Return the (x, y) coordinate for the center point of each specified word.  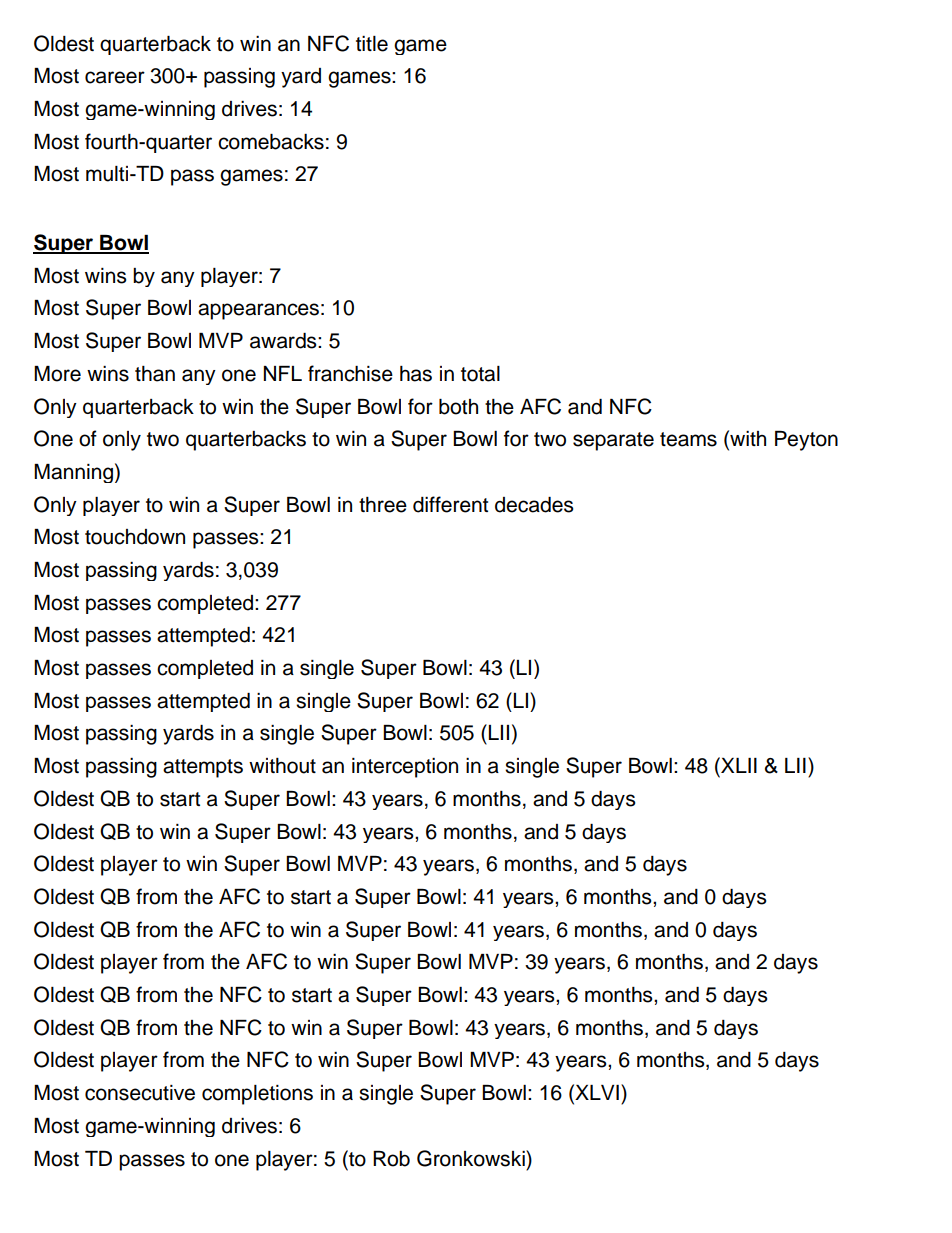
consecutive (140, 1093)
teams (688, 439)
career (115, 77)
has (416, 374)
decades (534, 505)
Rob (391, 1159)
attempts (203, 768)
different (450, 504)
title (372, 44)
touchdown (135, 537)
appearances (258, 311)
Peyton (806, 441)
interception (405, 768)
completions (257, 1095)
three (383, 505)
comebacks (271, 142)
